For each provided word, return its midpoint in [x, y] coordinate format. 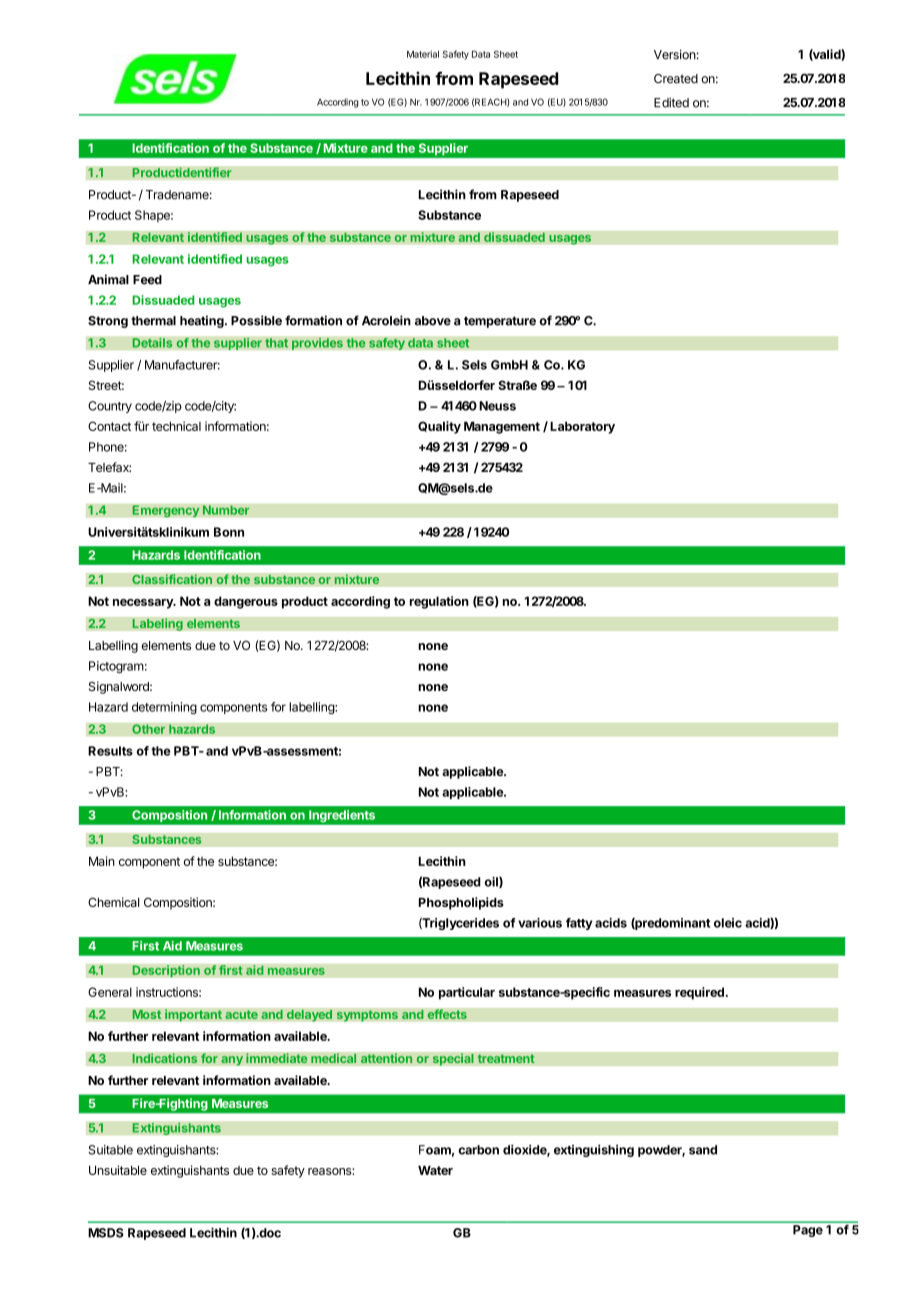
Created [676, 79]
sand [703, 1150]
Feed [147, 280]
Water [435, 1170]
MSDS [106, 1233]
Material [423, 54]
